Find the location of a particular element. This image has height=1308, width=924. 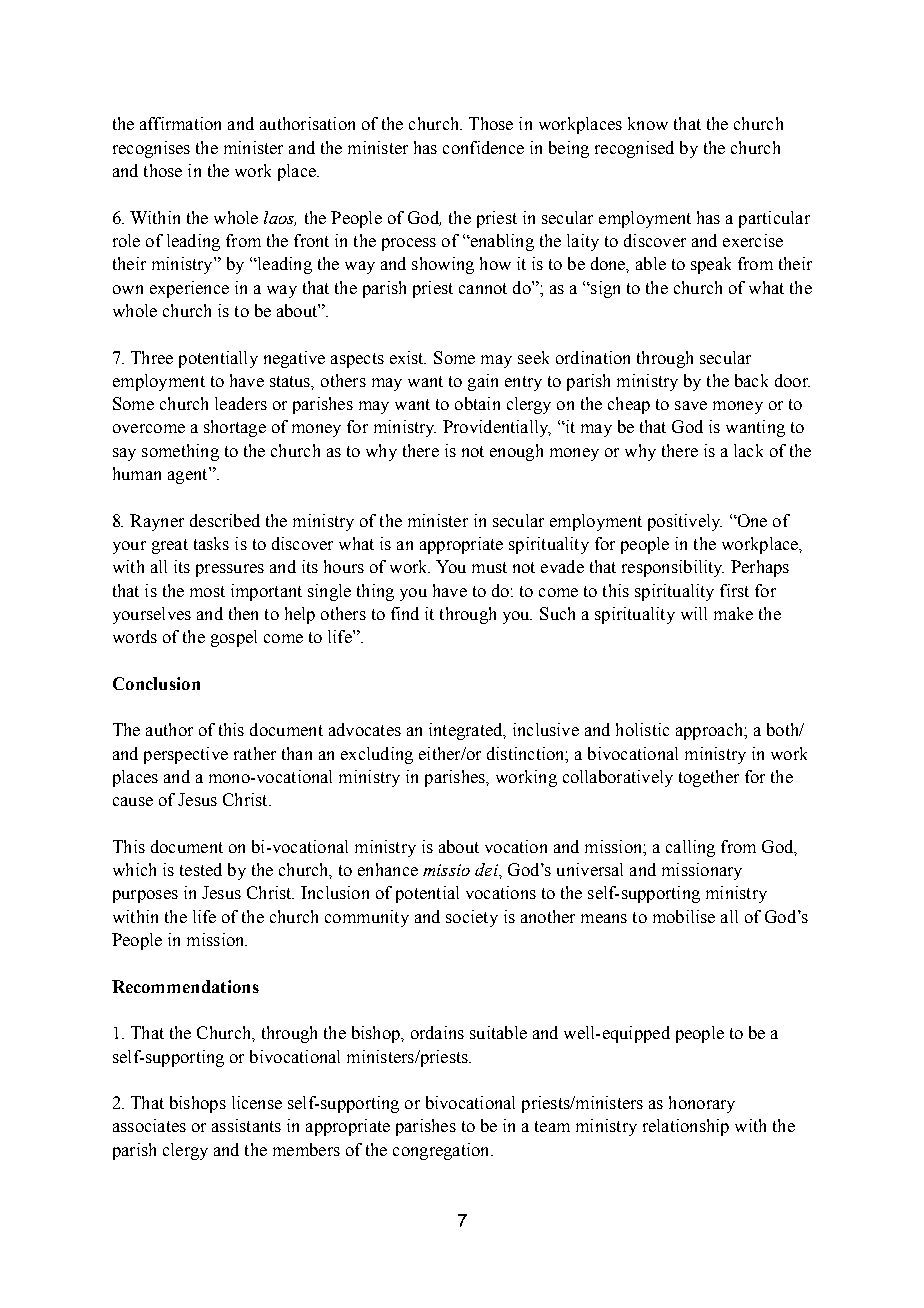

back is located at coordinates (751, 380).
